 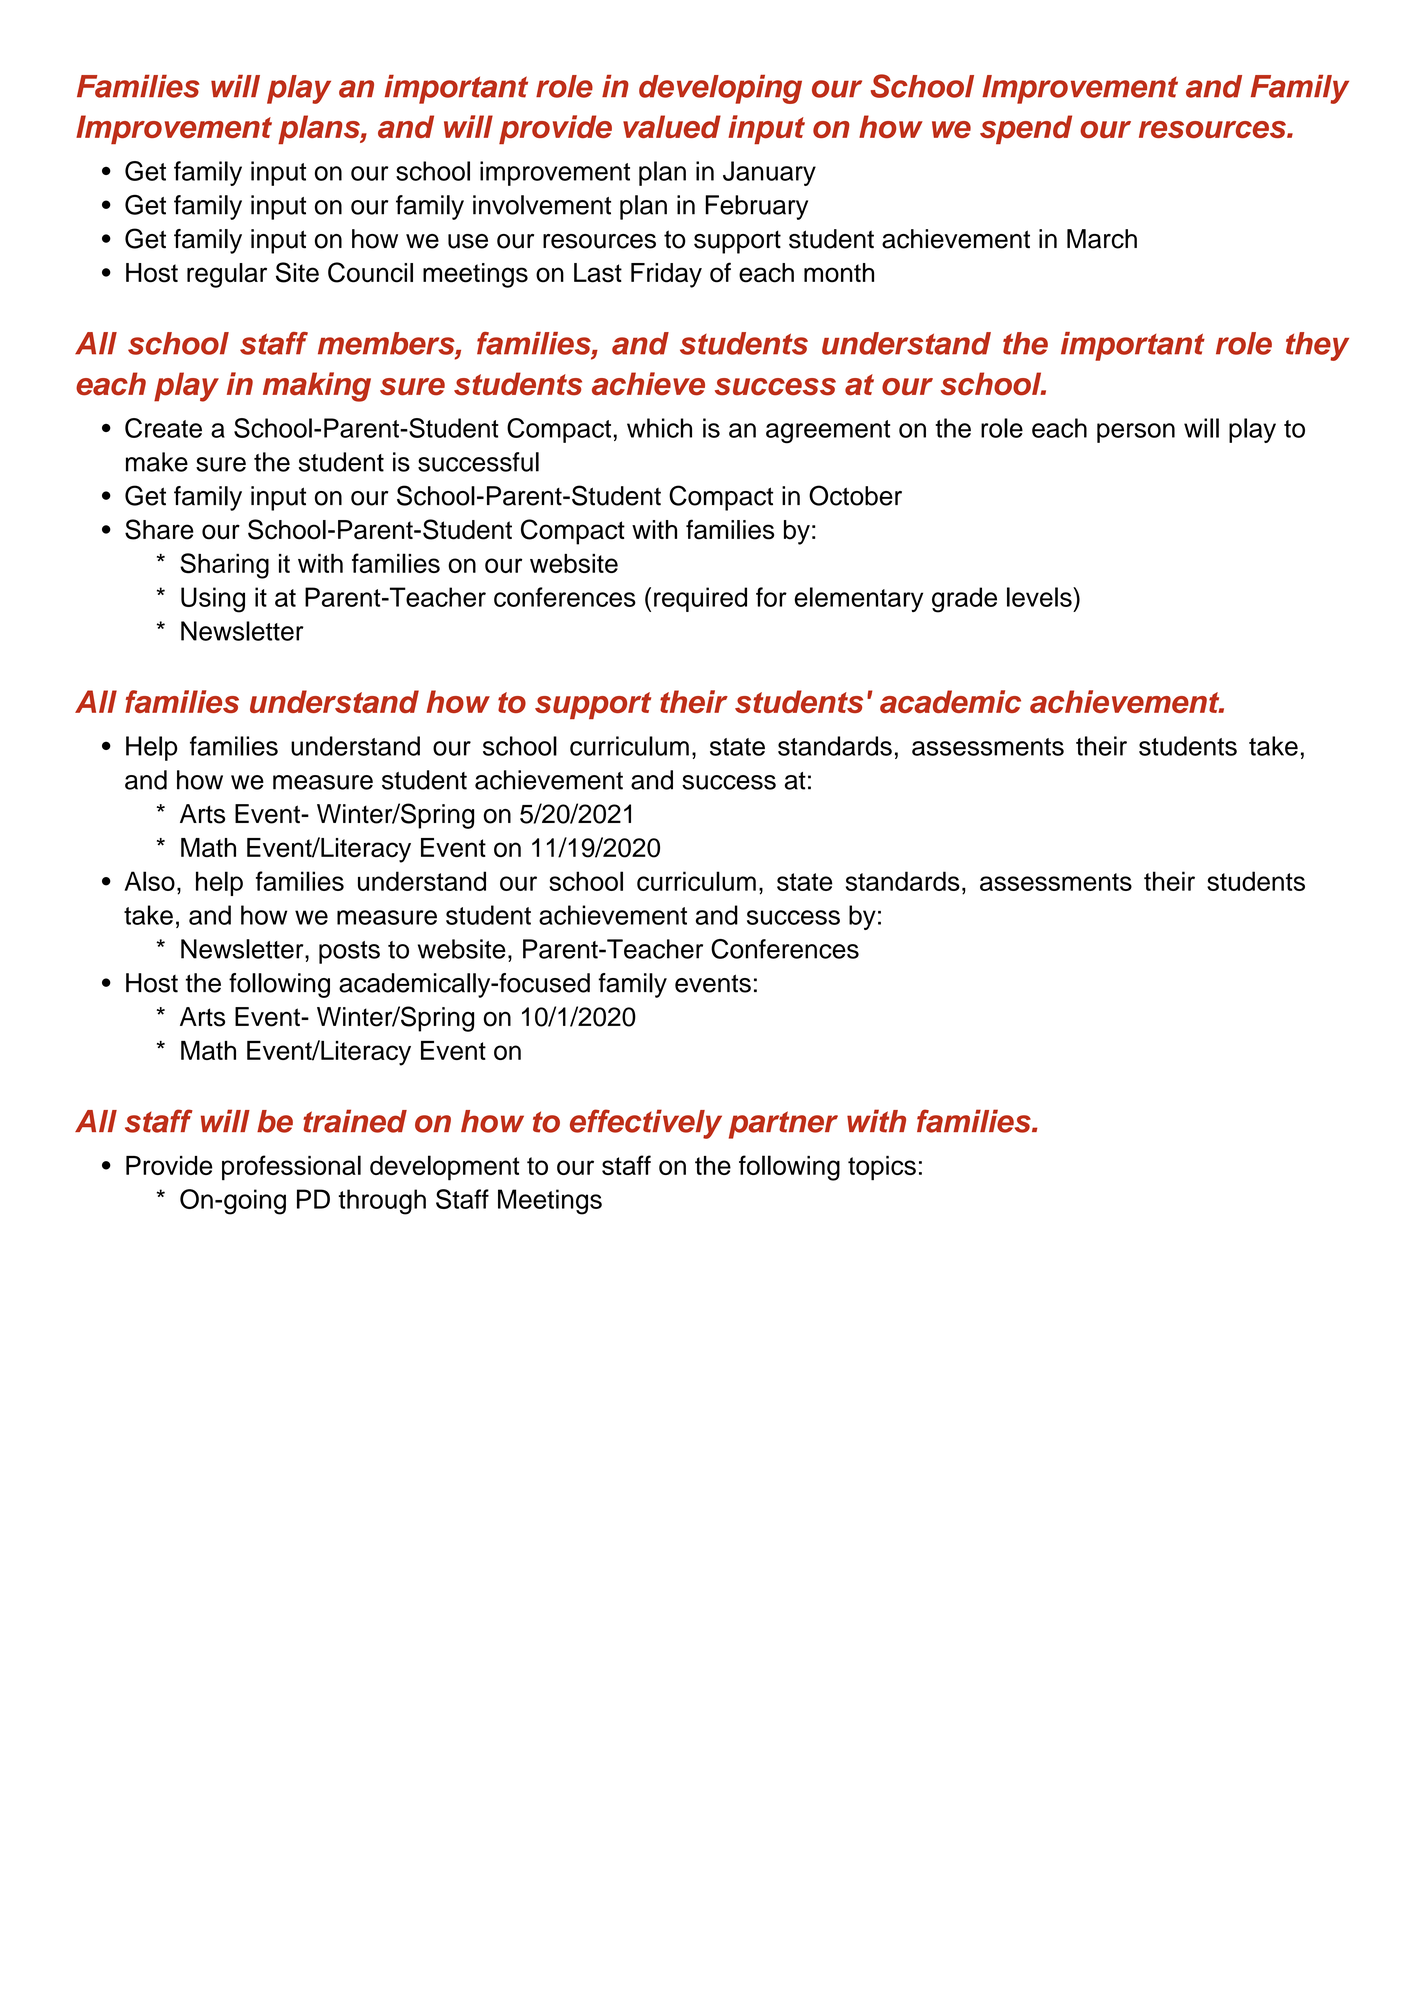 What do you see at coordinates (882, 1168) in the document?
I see `topics` at bounding box center [882, 1168].
